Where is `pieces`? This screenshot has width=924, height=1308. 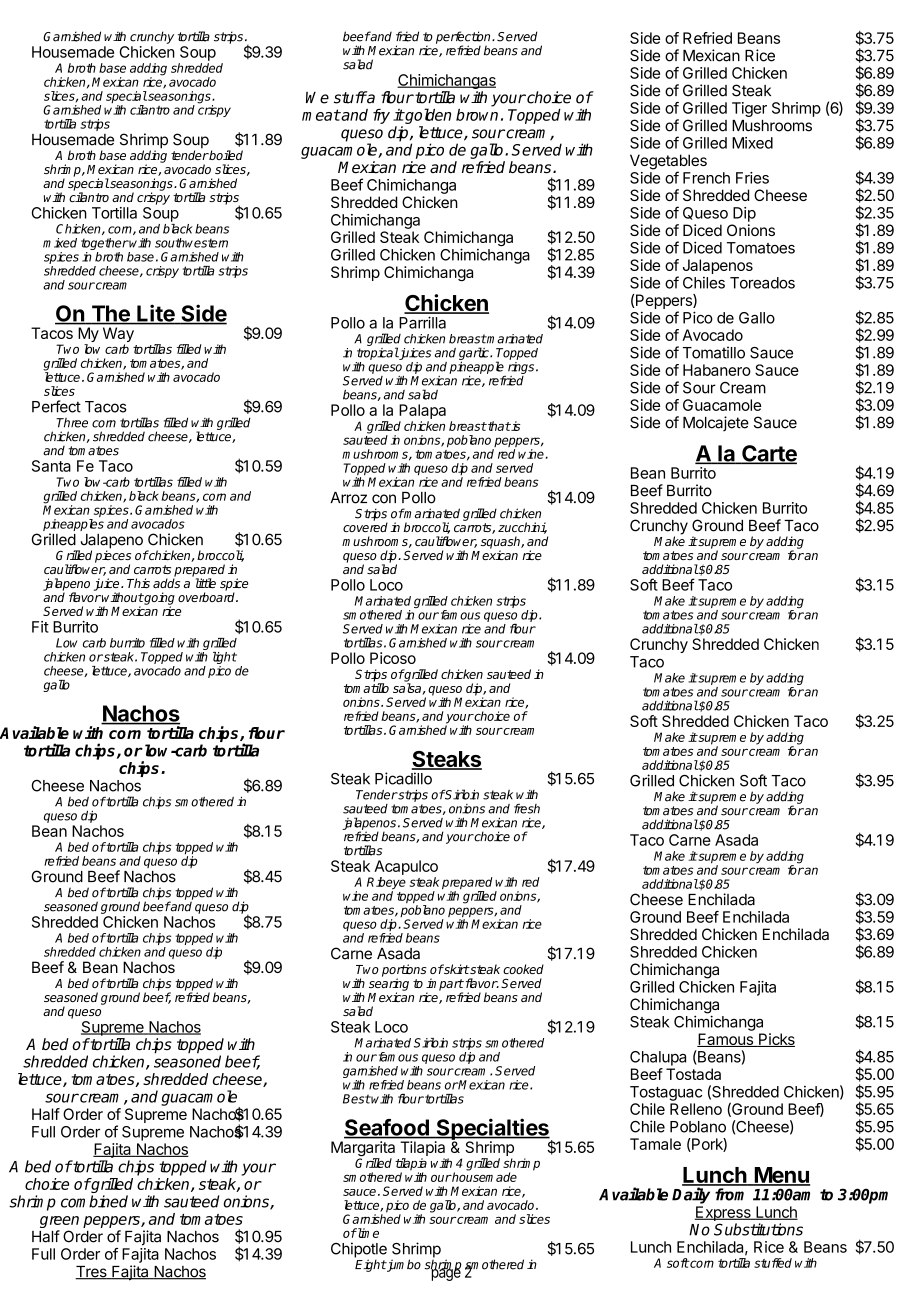
pieces is located at coordinates (113, 557).
